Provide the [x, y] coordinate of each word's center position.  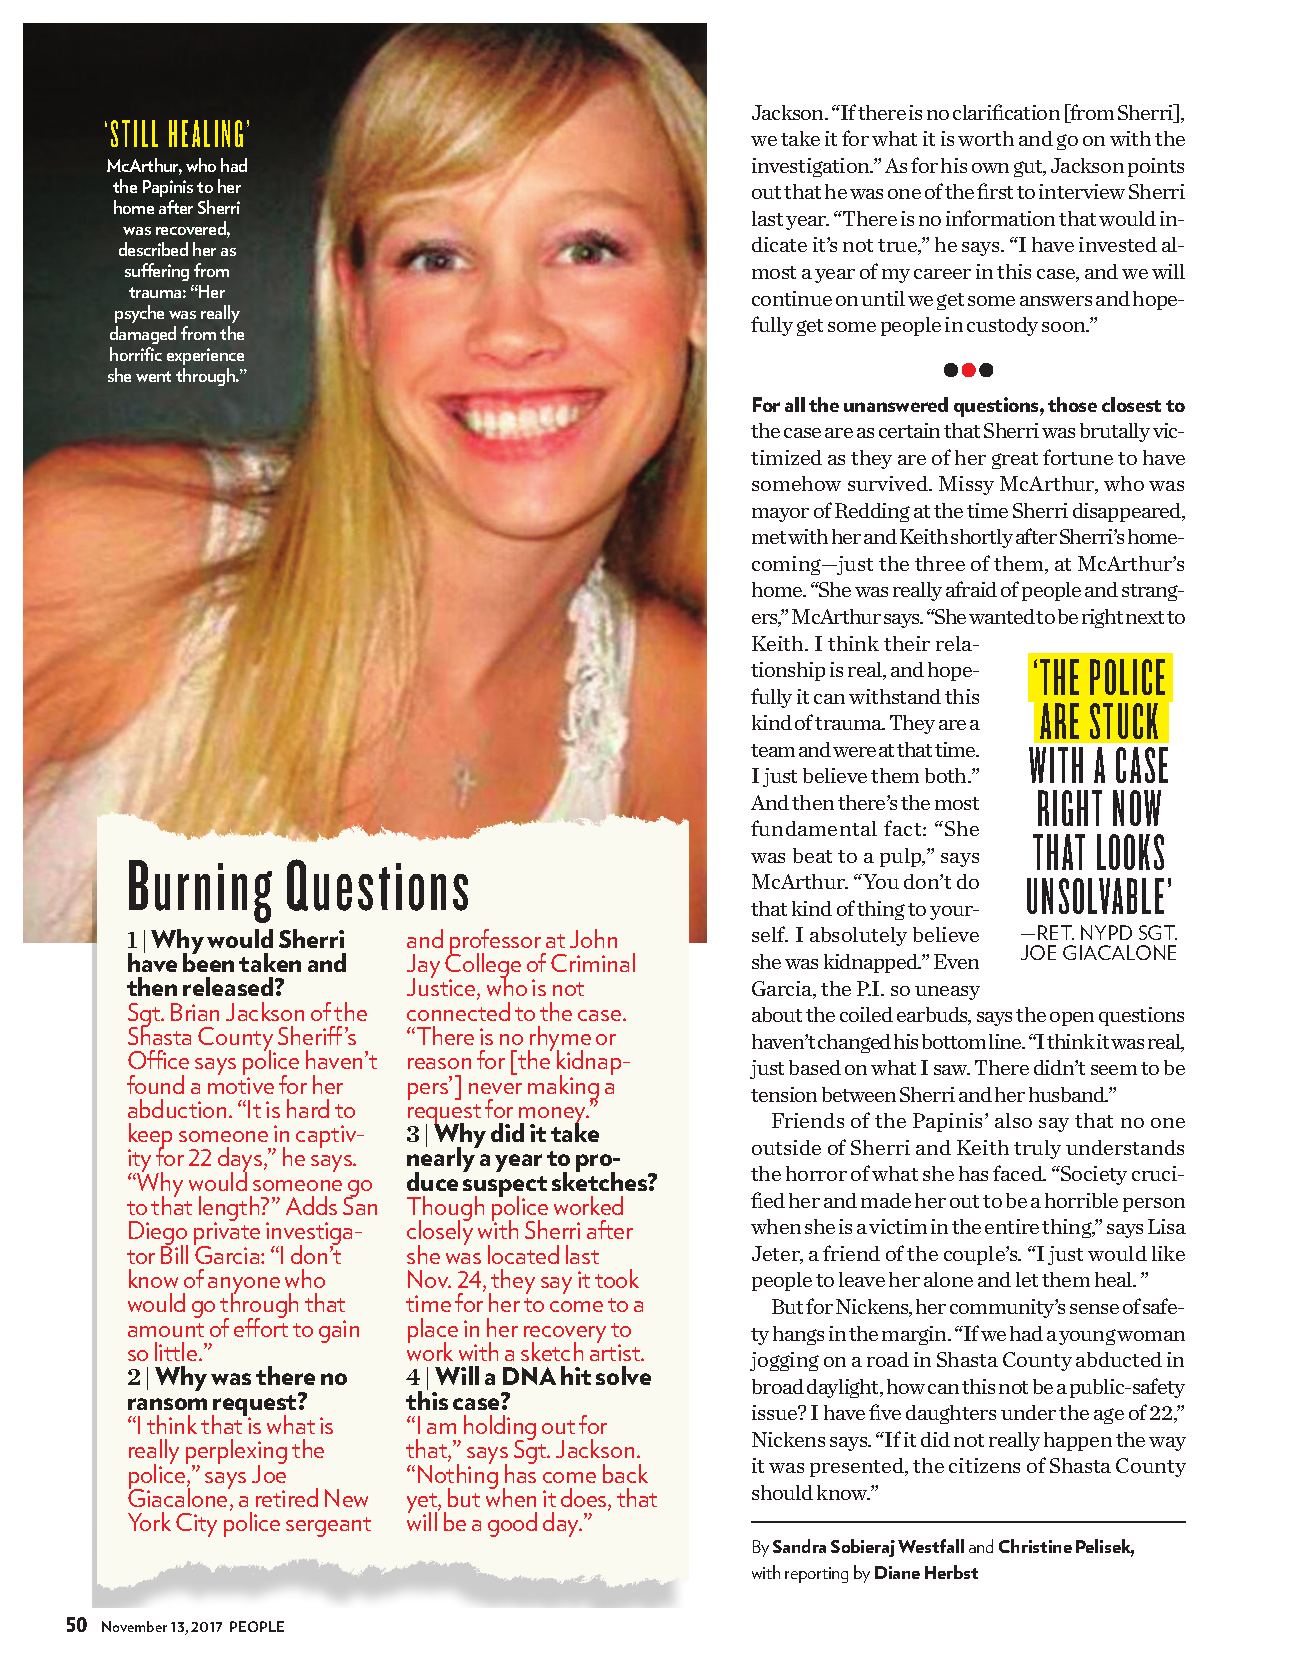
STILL [134, 133]
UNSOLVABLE [1095, 896]
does [585, 1499]
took [617, 1278]
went [153, 376]
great [1015, 460]
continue [792, 298]
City [196, 1525]
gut [1029, 168]
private [227, 1235]
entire [1012, 1226]
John [593, 938]
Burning [200, 891]
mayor [780, 515]
